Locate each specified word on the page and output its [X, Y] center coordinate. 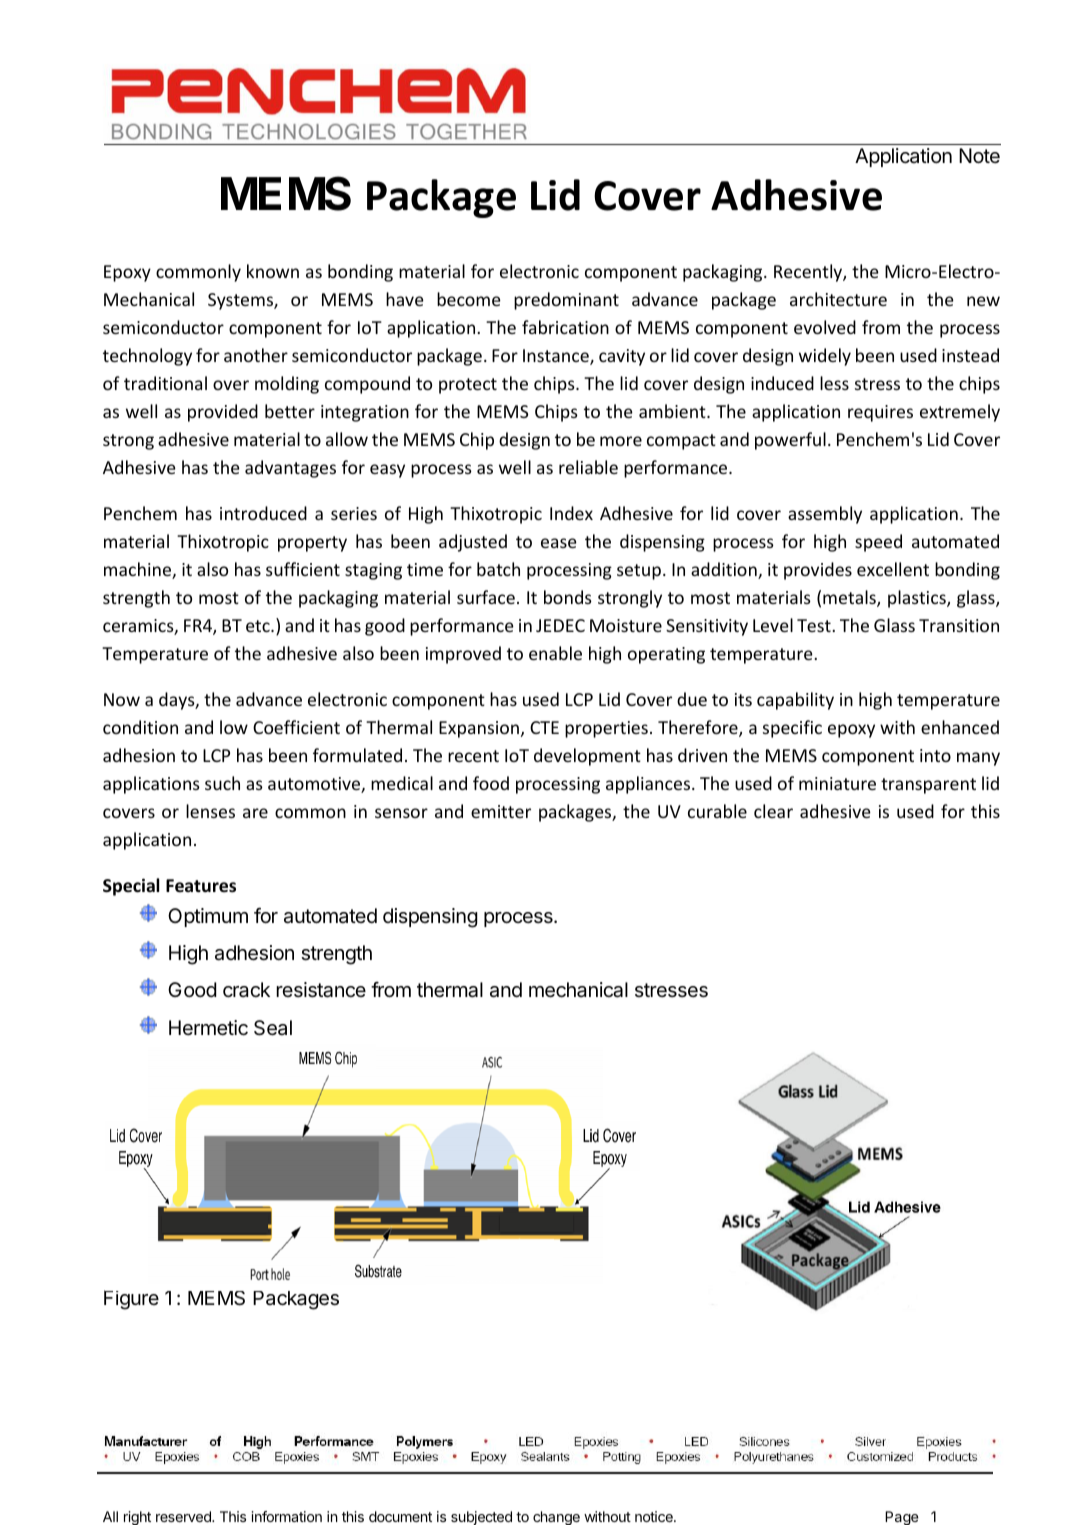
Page [902, 1518]
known [273, 271]
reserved [184, 1516]
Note [979, 155]
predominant [566, 301]
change [556, 1518]
